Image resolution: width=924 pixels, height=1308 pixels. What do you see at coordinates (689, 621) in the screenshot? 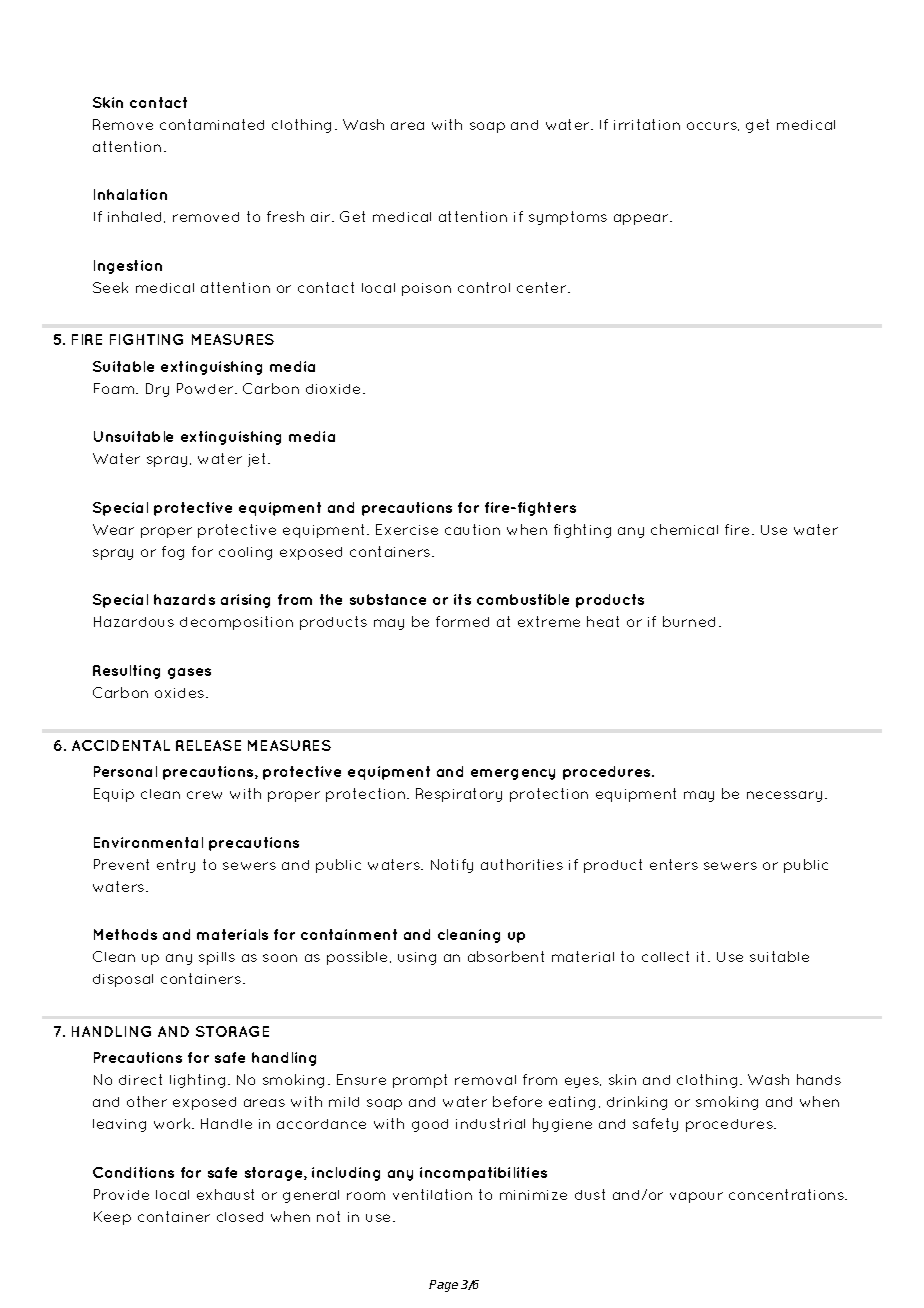
I see `burned` at bounding box center [689, 621].
